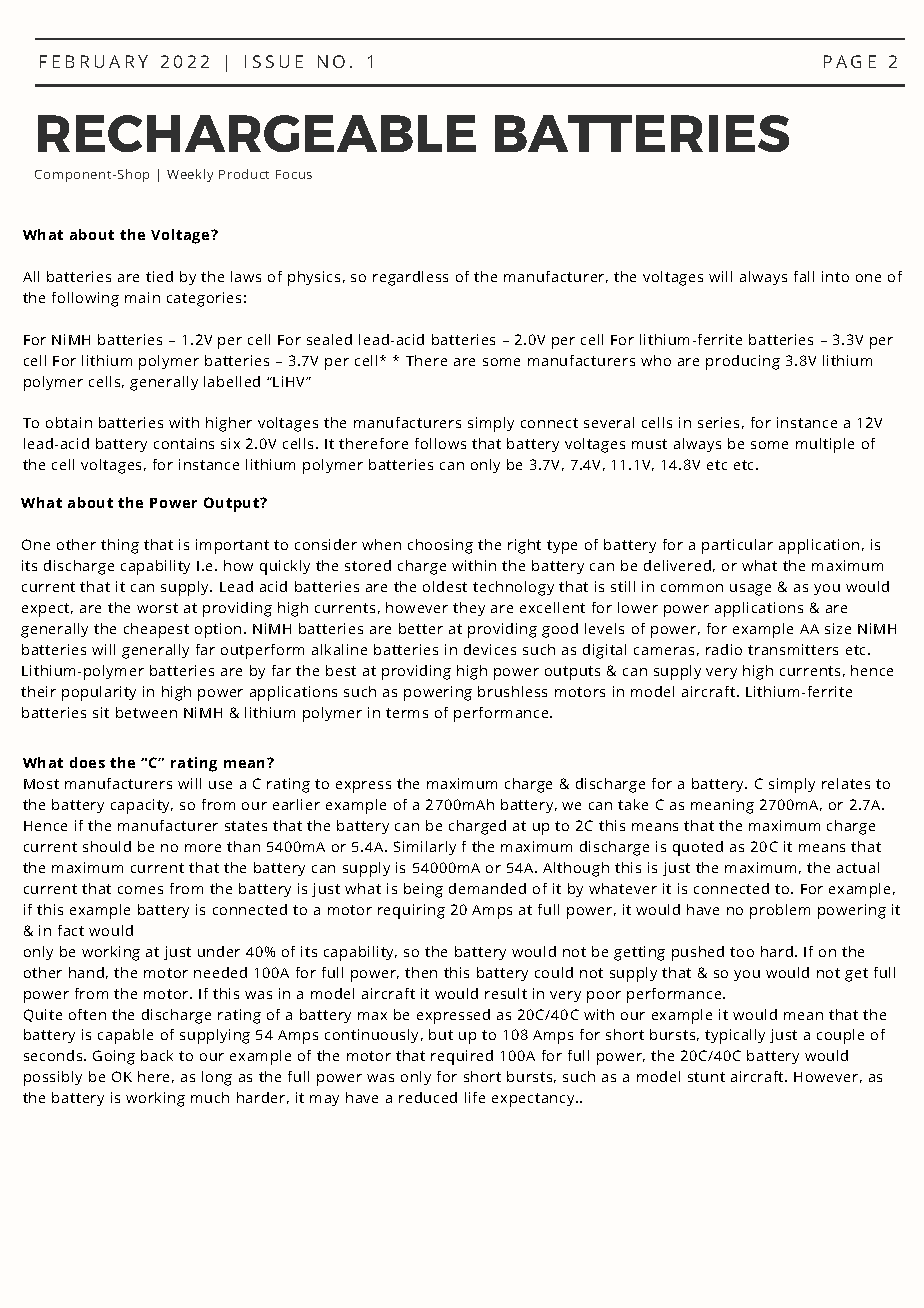  What do you see at coordinates (410, 278) in the page?
I see `regardless` at bounding box center [410, 278].
